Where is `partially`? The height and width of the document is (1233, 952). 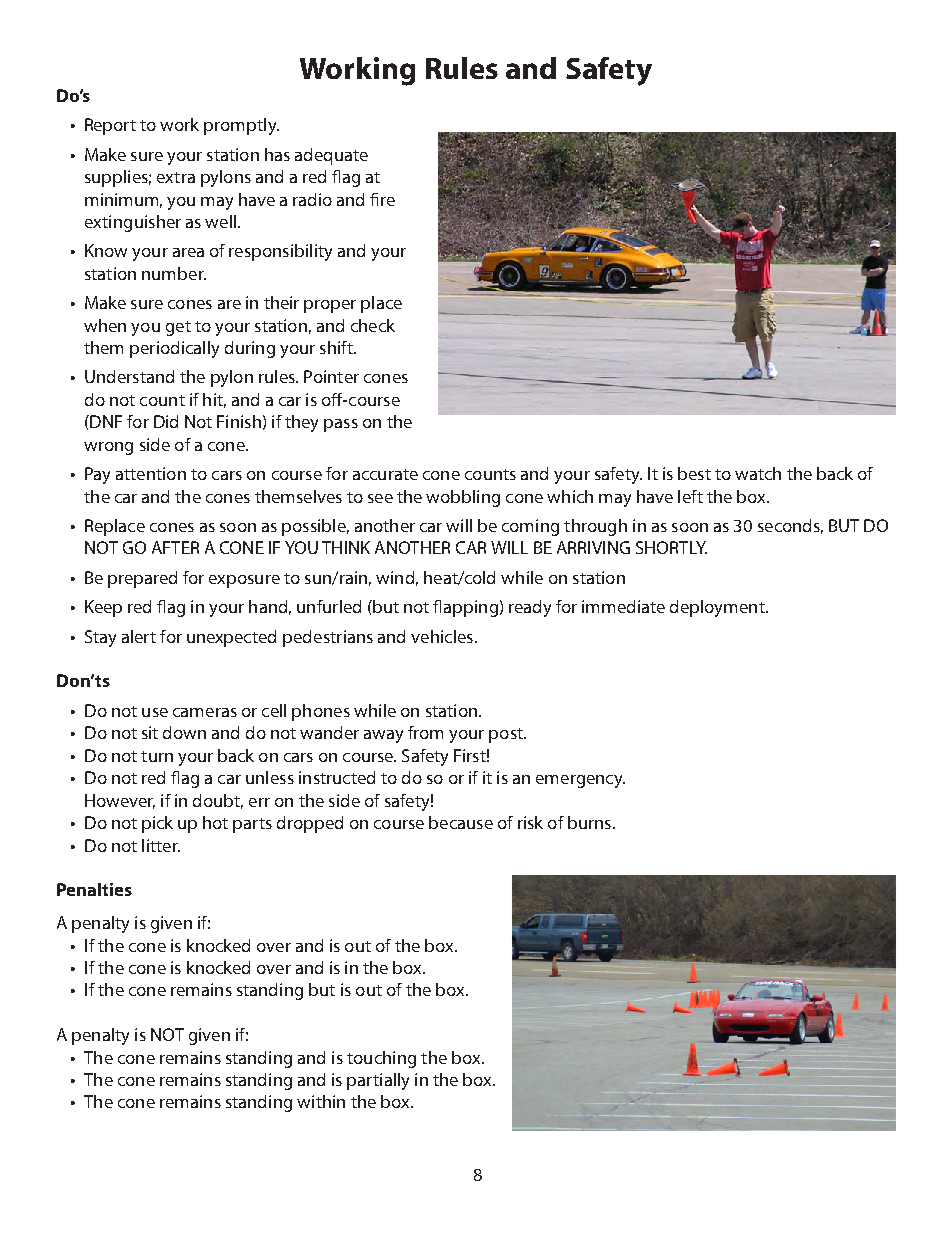 partially is located at coordinates (378, 1081).
